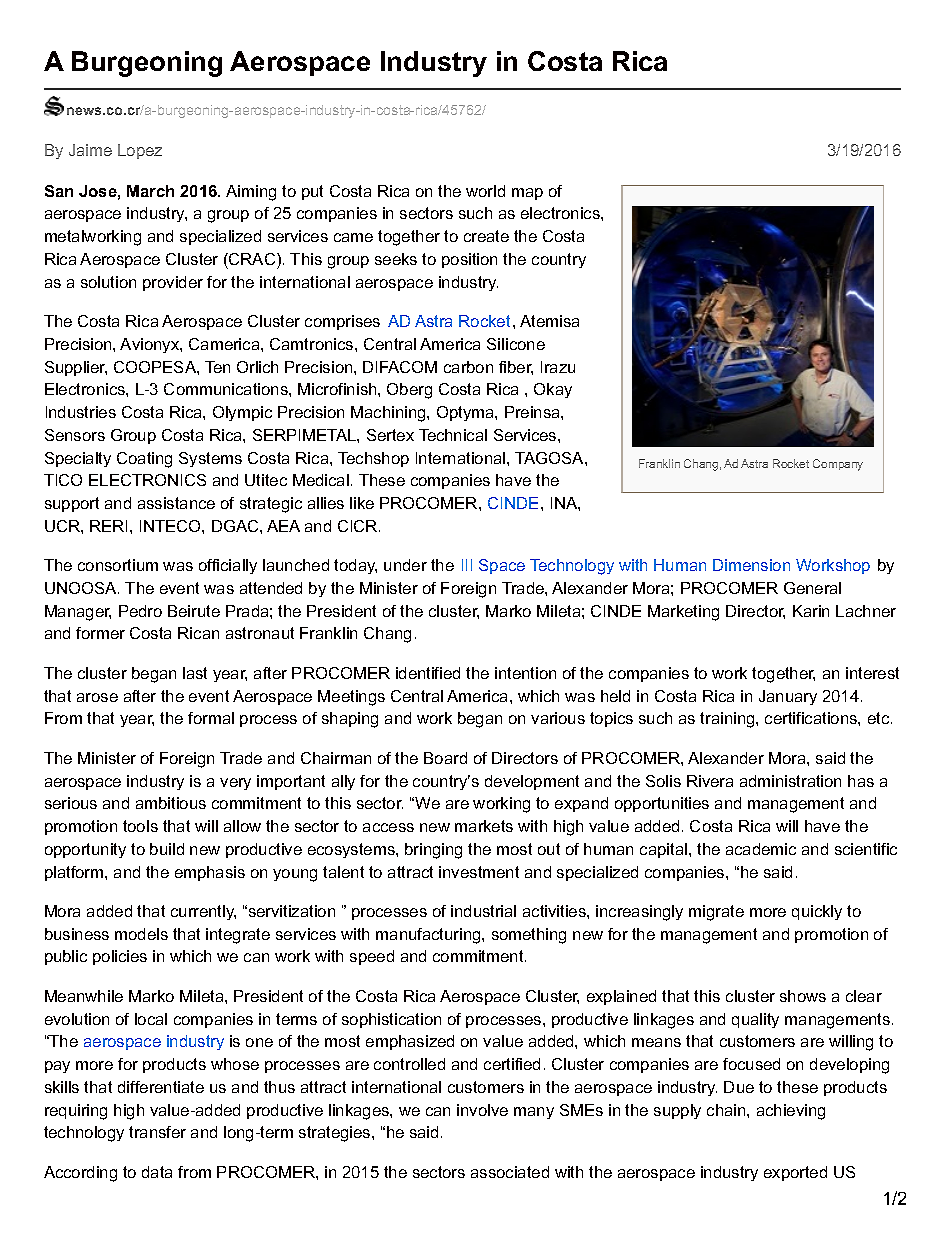  Describe the element at coordinates (150, 191) in the page. I see `March` at that location.
